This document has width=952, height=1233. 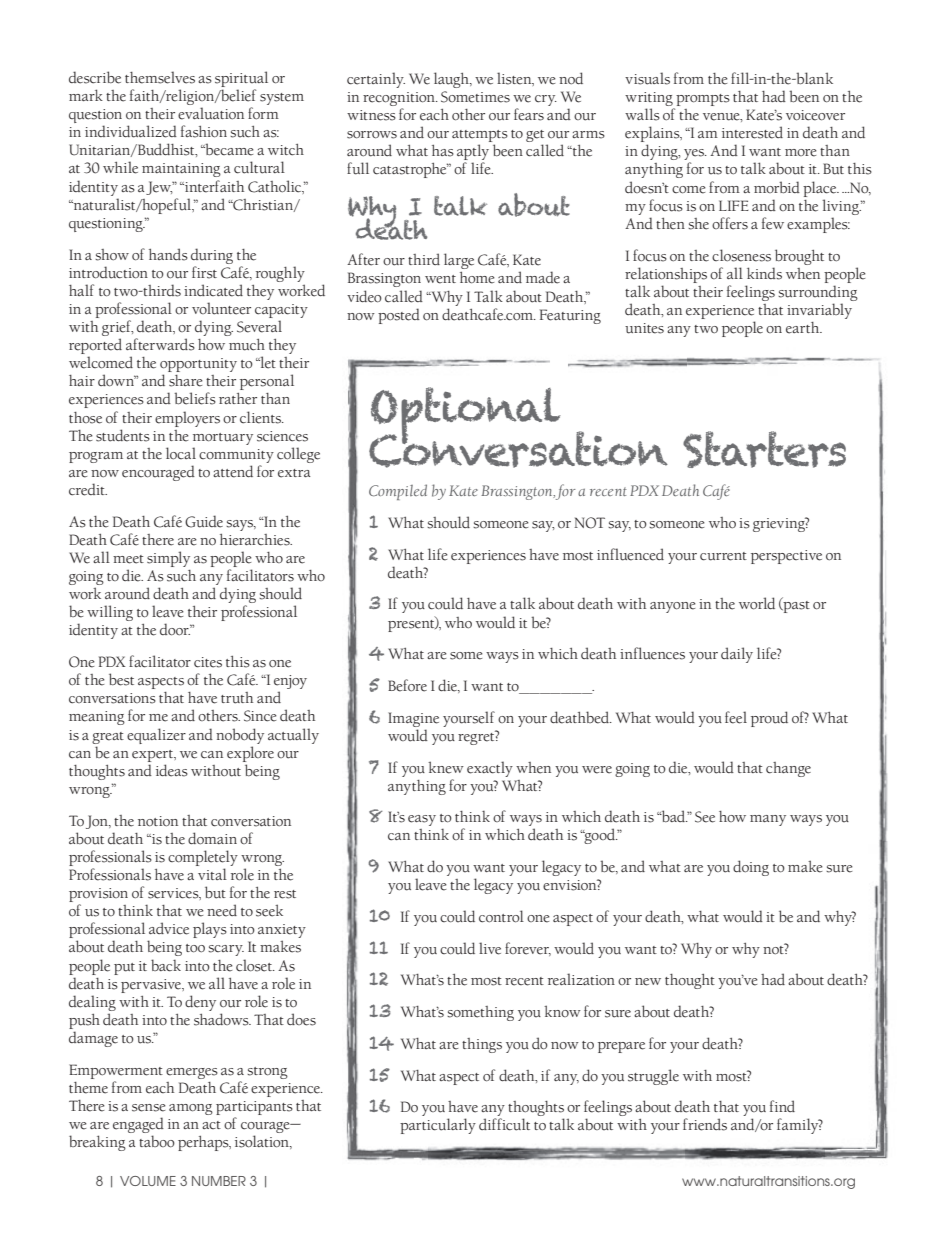 What do you see at coordinates (705, 1124) in the document?
I see `friends` at bounding box center [705, 1124].
